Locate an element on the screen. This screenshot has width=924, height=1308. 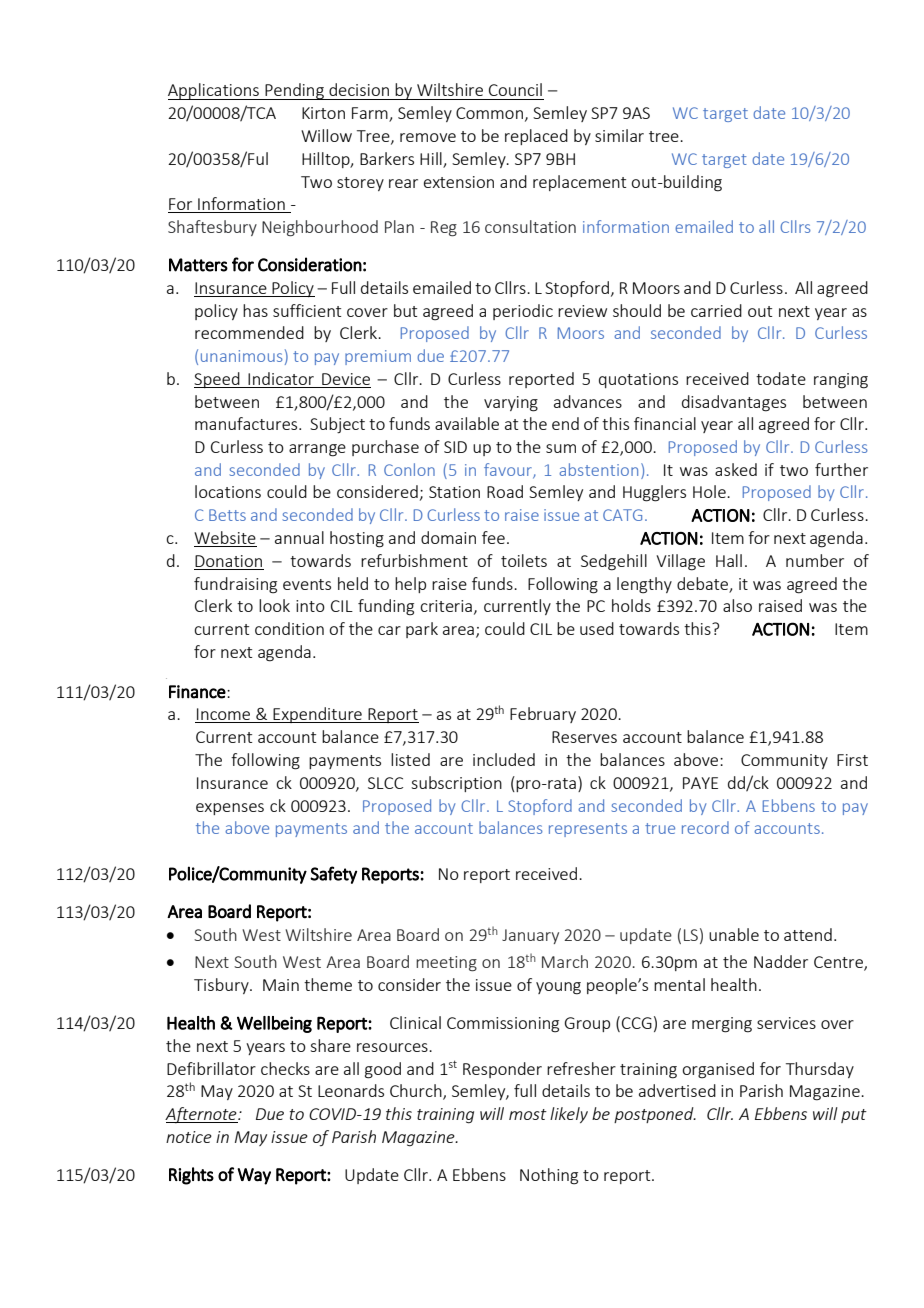
most is located at coordinates (528, 1114).
